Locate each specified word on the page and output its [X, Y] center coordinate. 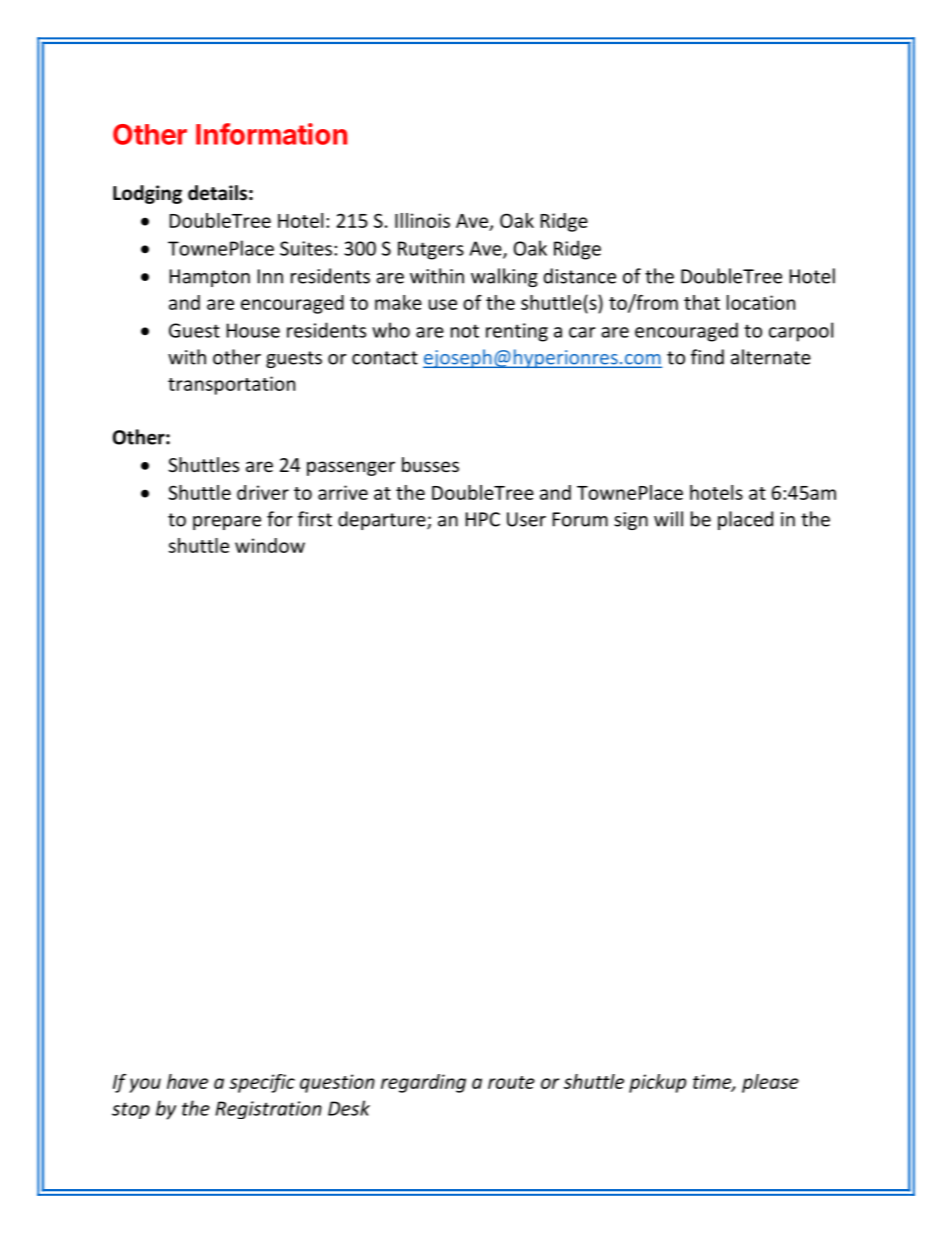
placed [745, 520]
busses [430, 464]
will [668, 519]
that [702, 302]
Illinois [422, 220]
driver [263, 492]
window [270, 545]
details [217, 193]
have [187, 1081]
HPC [483, 519]
